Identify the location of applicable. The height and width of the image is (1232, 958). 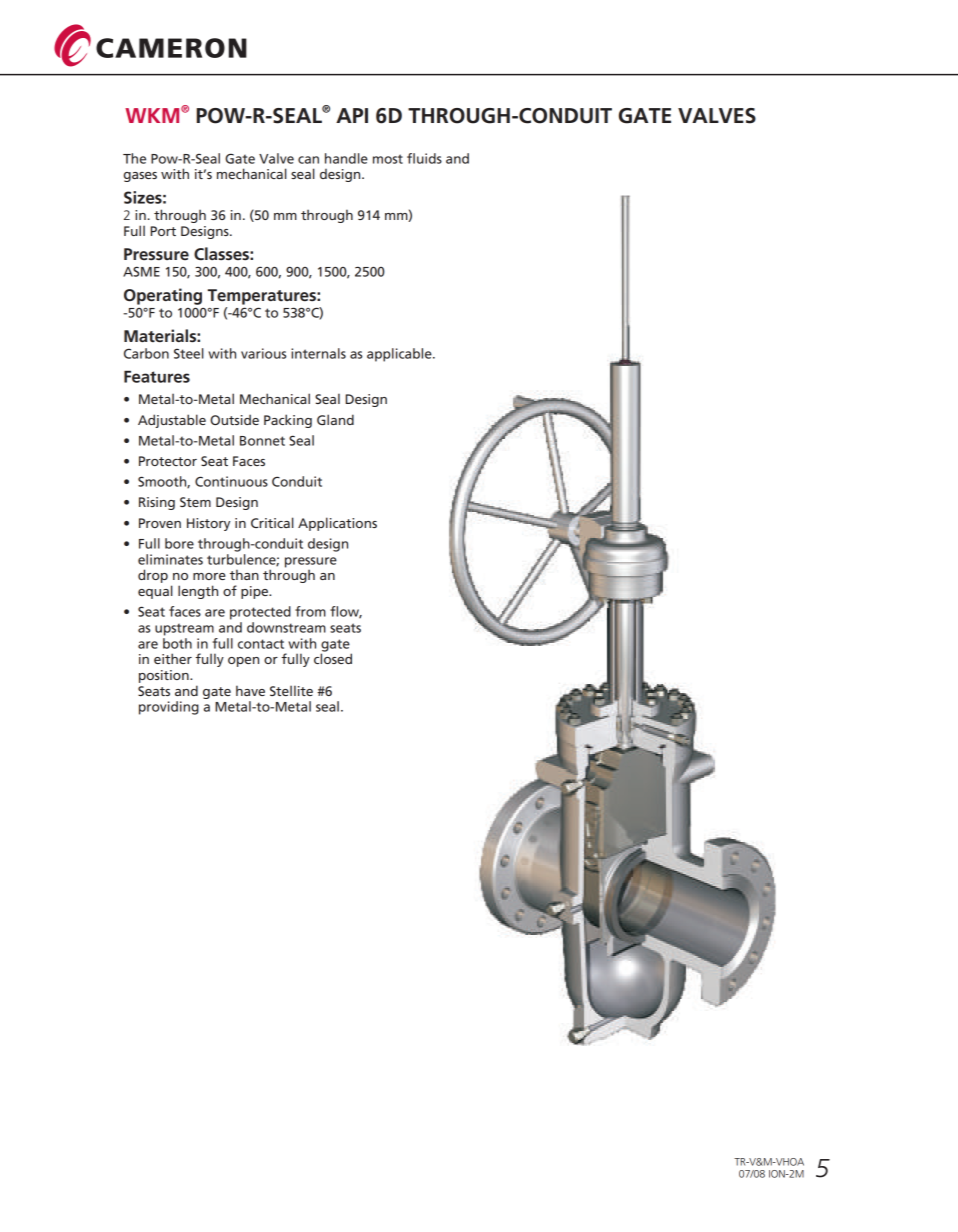
(400, 355).
